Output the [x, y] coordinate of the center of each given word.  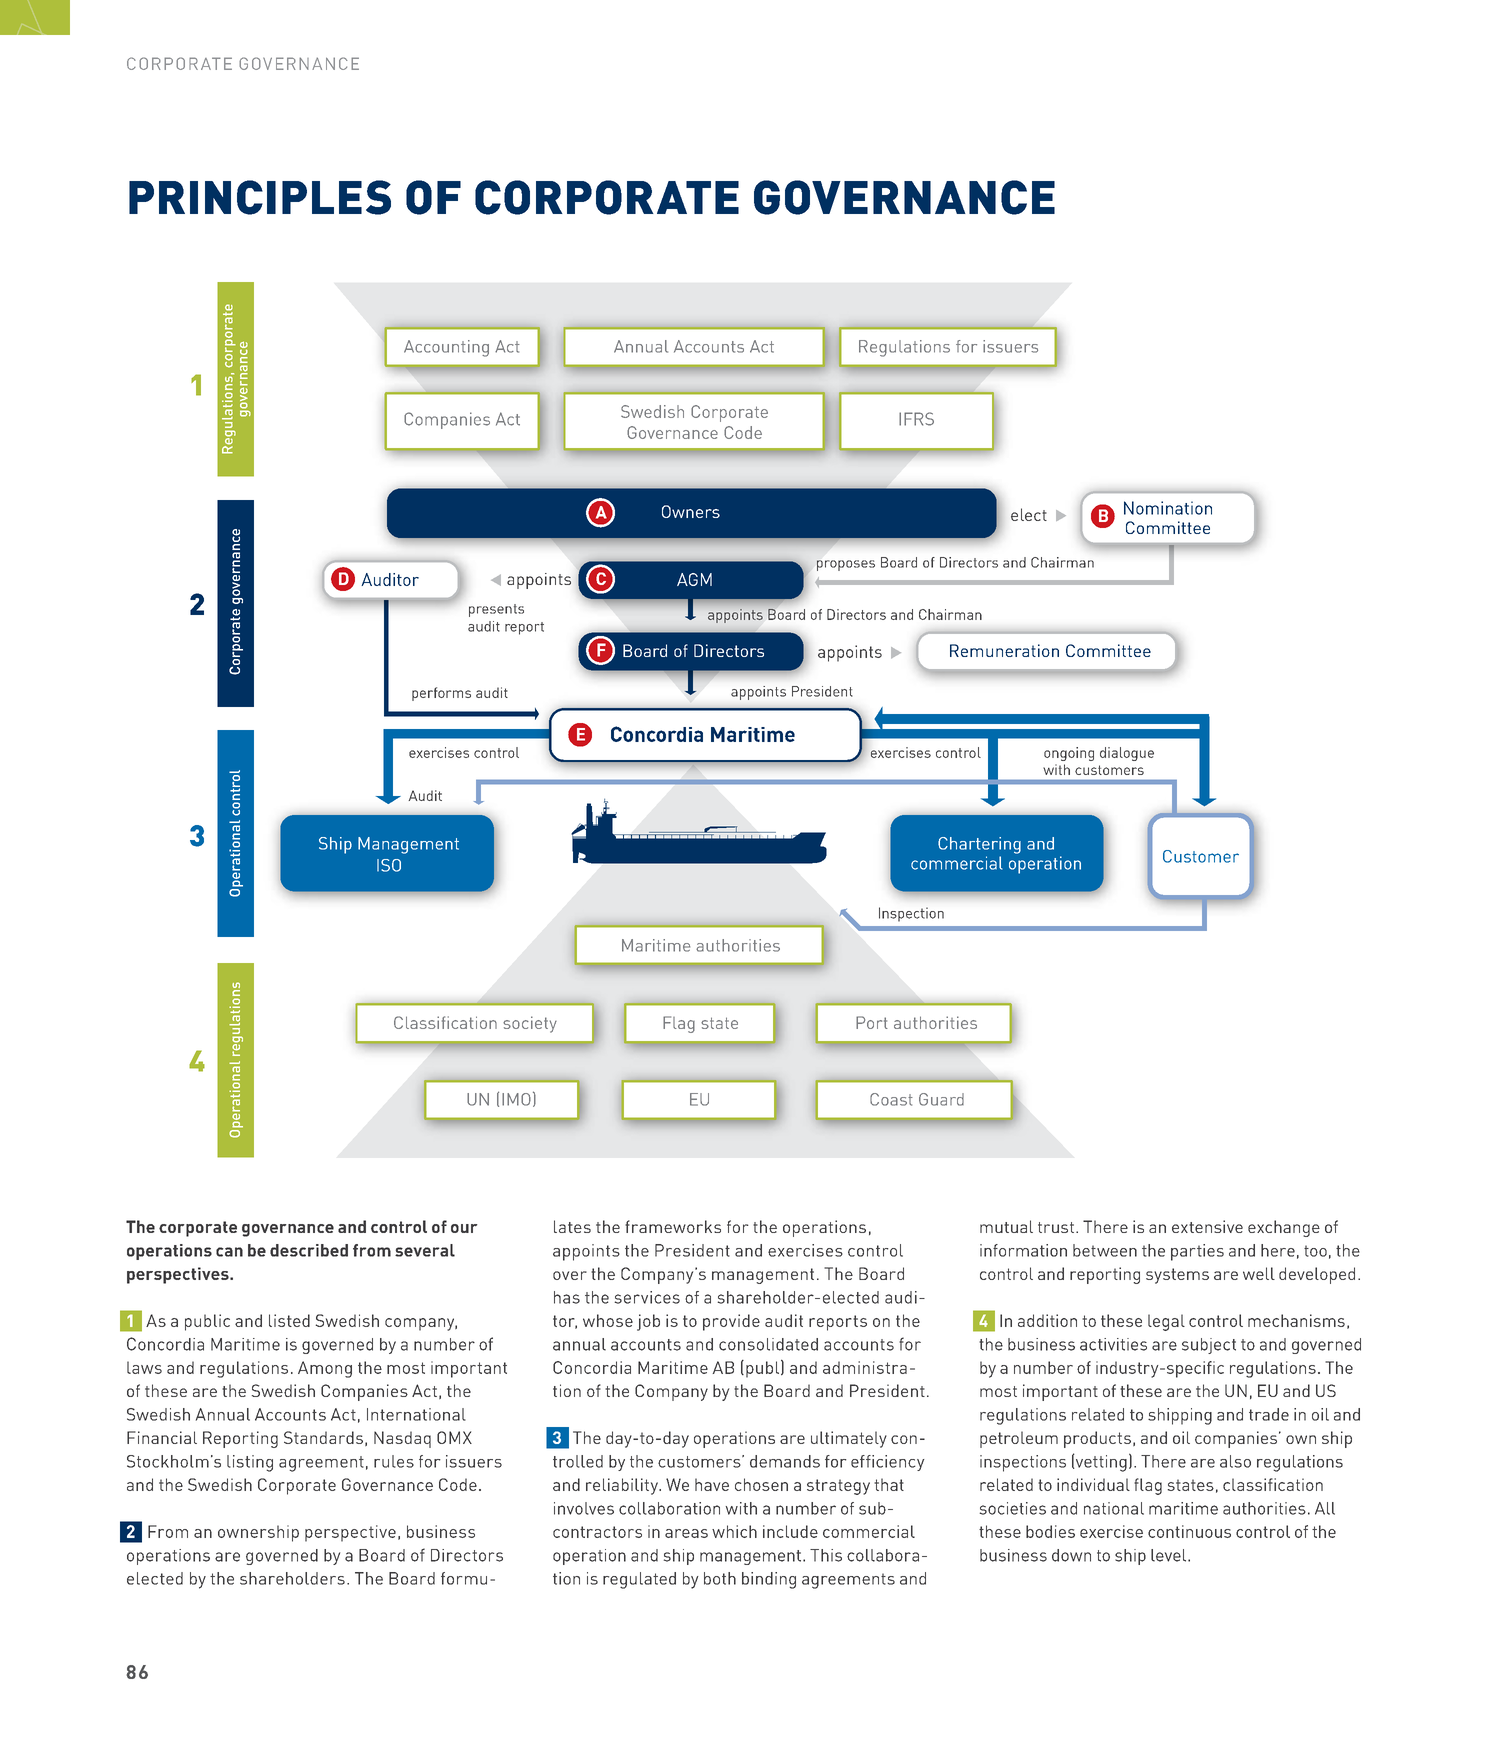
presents [496, 610]
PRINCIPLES [260, 197]
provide [731, 1322]
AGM [694, 579]
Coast [891, 1099]
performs [441, 694]
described [309, 1250]
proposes [846, 565]
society [530, 1024]
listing [250, 1463]
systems [1177, 1276]
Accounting [446, 348]
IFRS [916, 419]
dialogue [1127, 754]
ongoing [1069, 754]
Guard [941, 1099]
